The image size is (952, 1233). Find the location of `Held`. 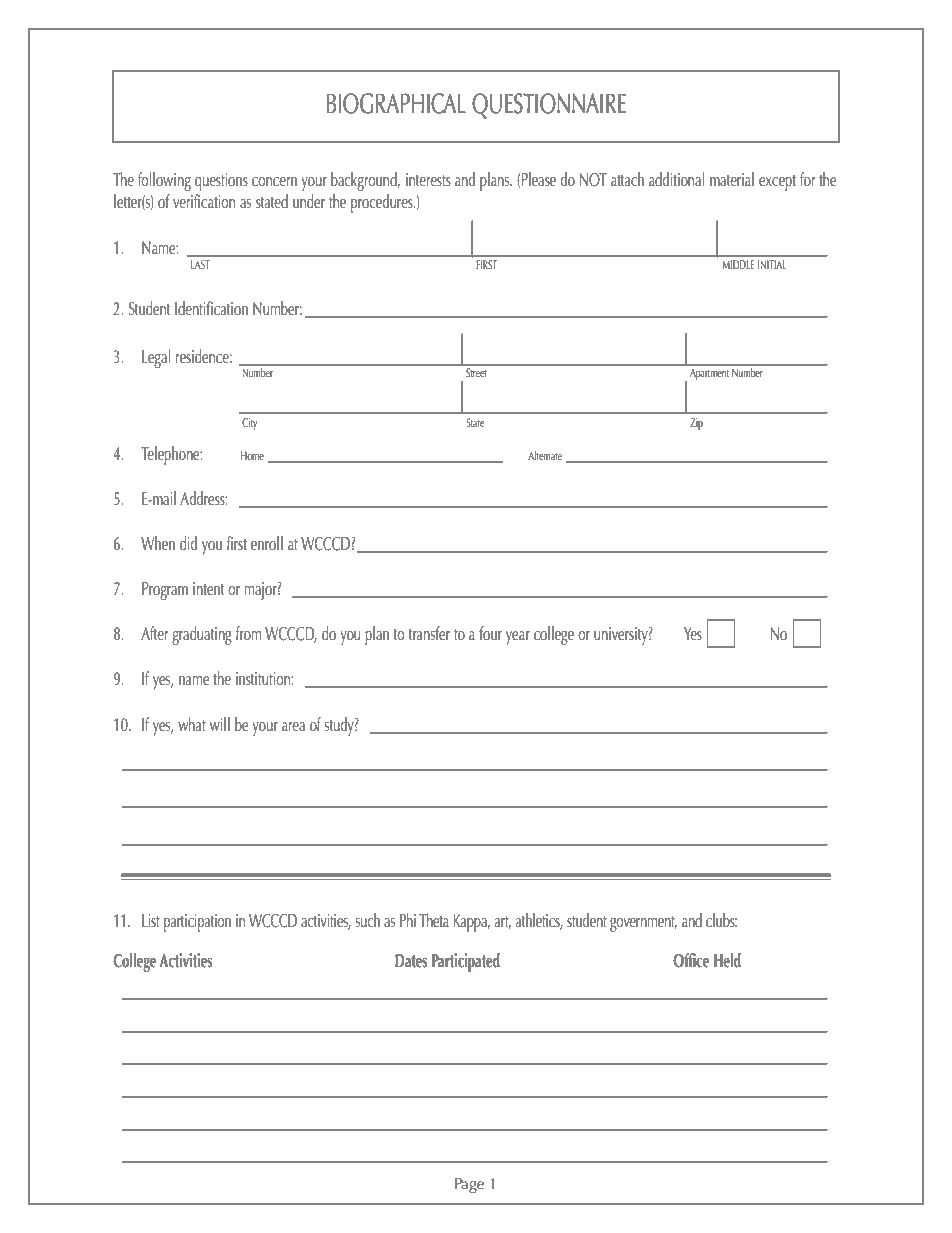

Held is located at coordinates (727, 960).
